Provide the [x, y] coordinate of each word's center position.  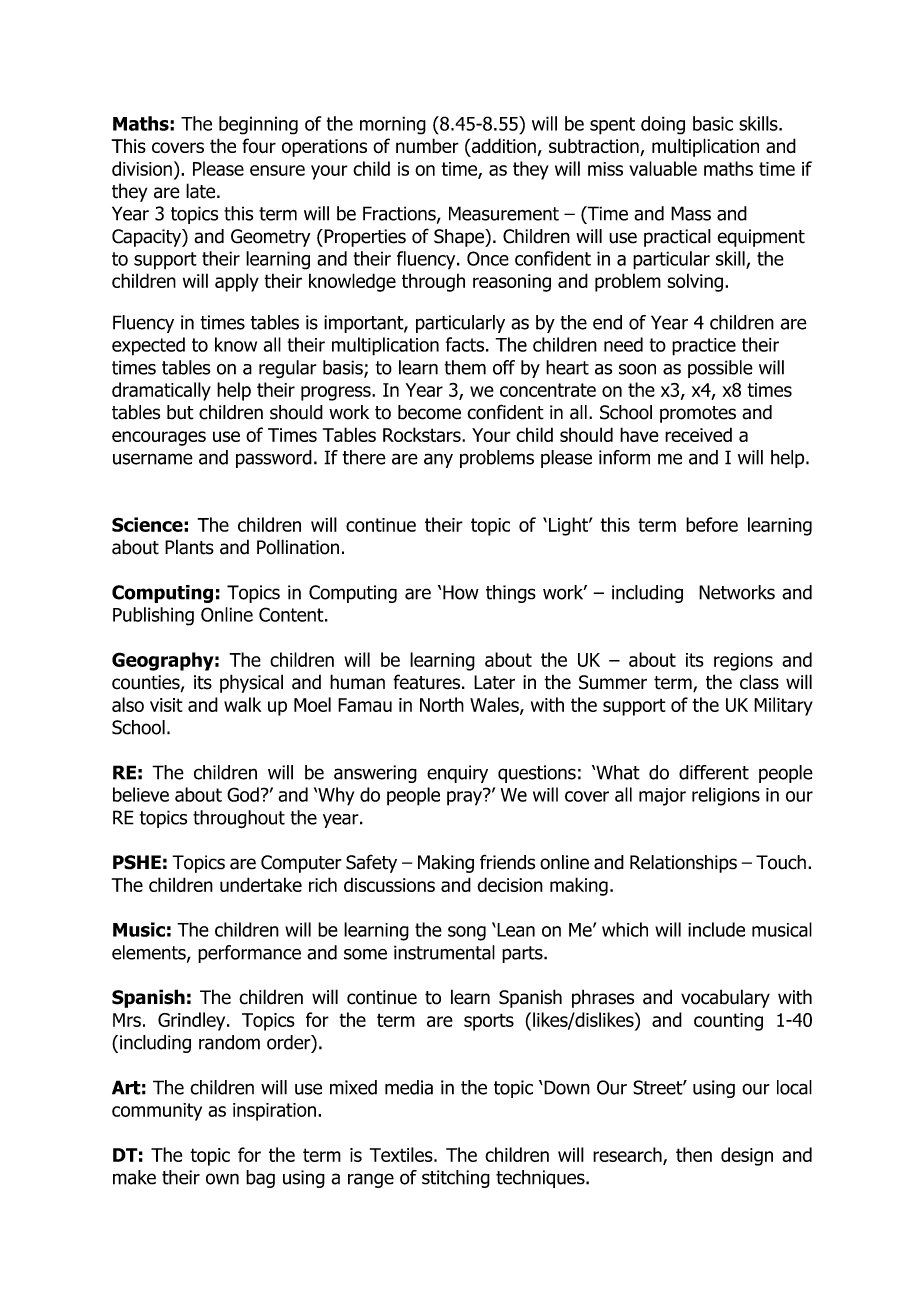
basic [713, 123]
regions [743, 662]
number [427, 145]
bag [260, 1179]
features [426, 682]
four [259, 146]
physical [251, 683]
